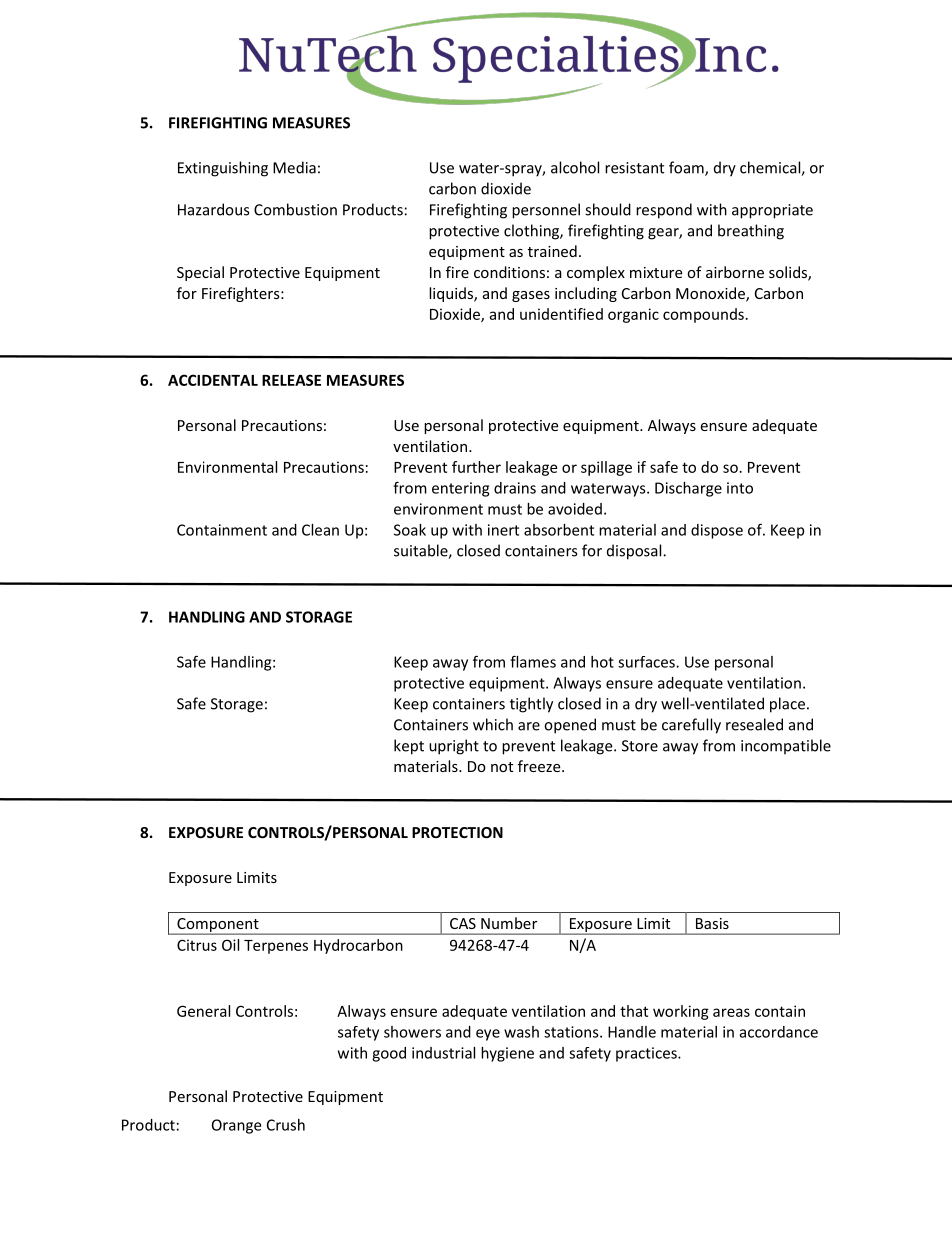  What do you see at coordinates (295, 209) in the screenshot?
I see `Combustion` at bounding box center [295, 209].
